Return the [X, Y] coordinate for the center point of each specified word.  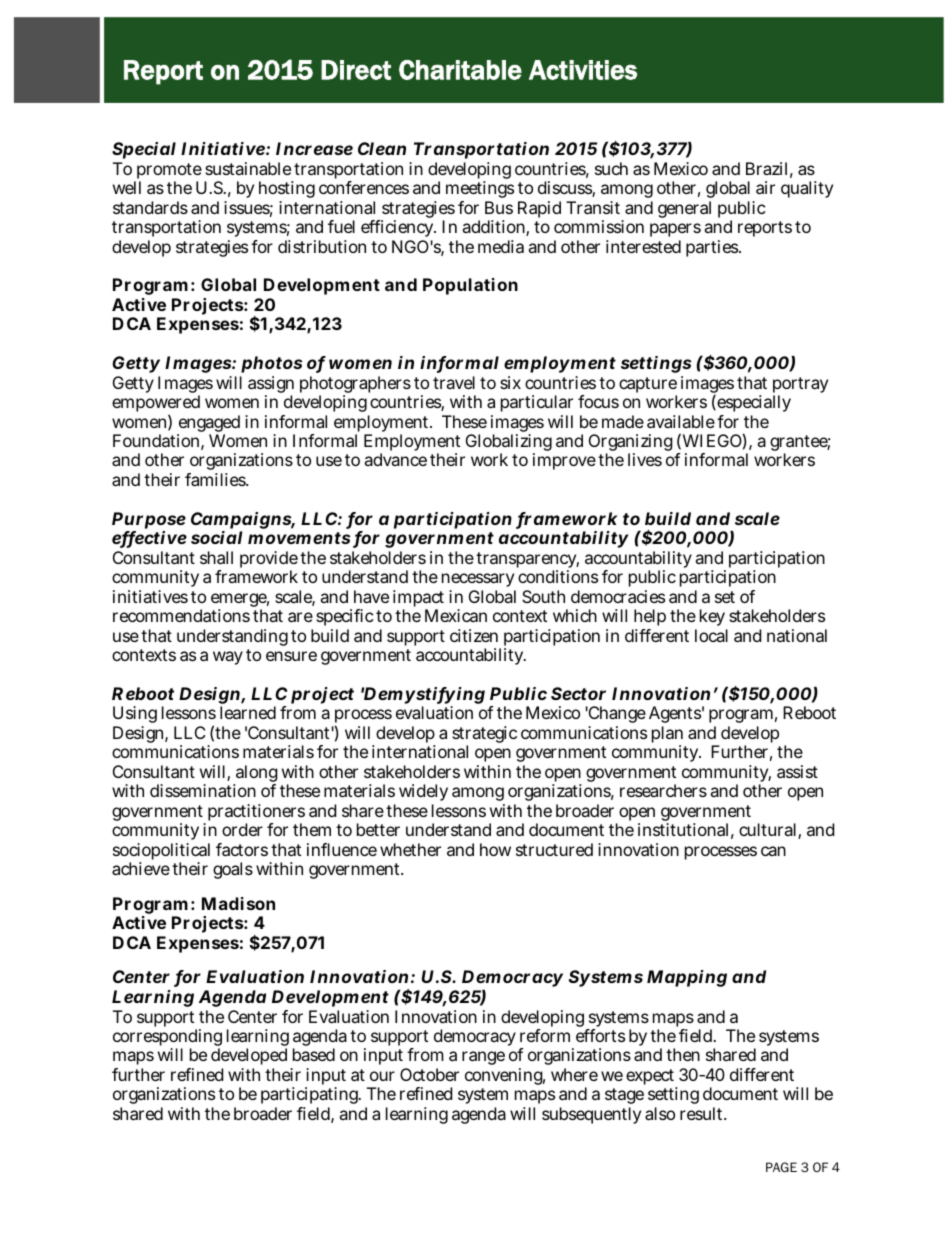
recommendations [181, 615]
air [765, 187]
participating [311, 1097]
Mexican [456, 615]
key [713, 619]
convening [505, 1076]
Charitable [460, 70]
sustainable [248, 168]
